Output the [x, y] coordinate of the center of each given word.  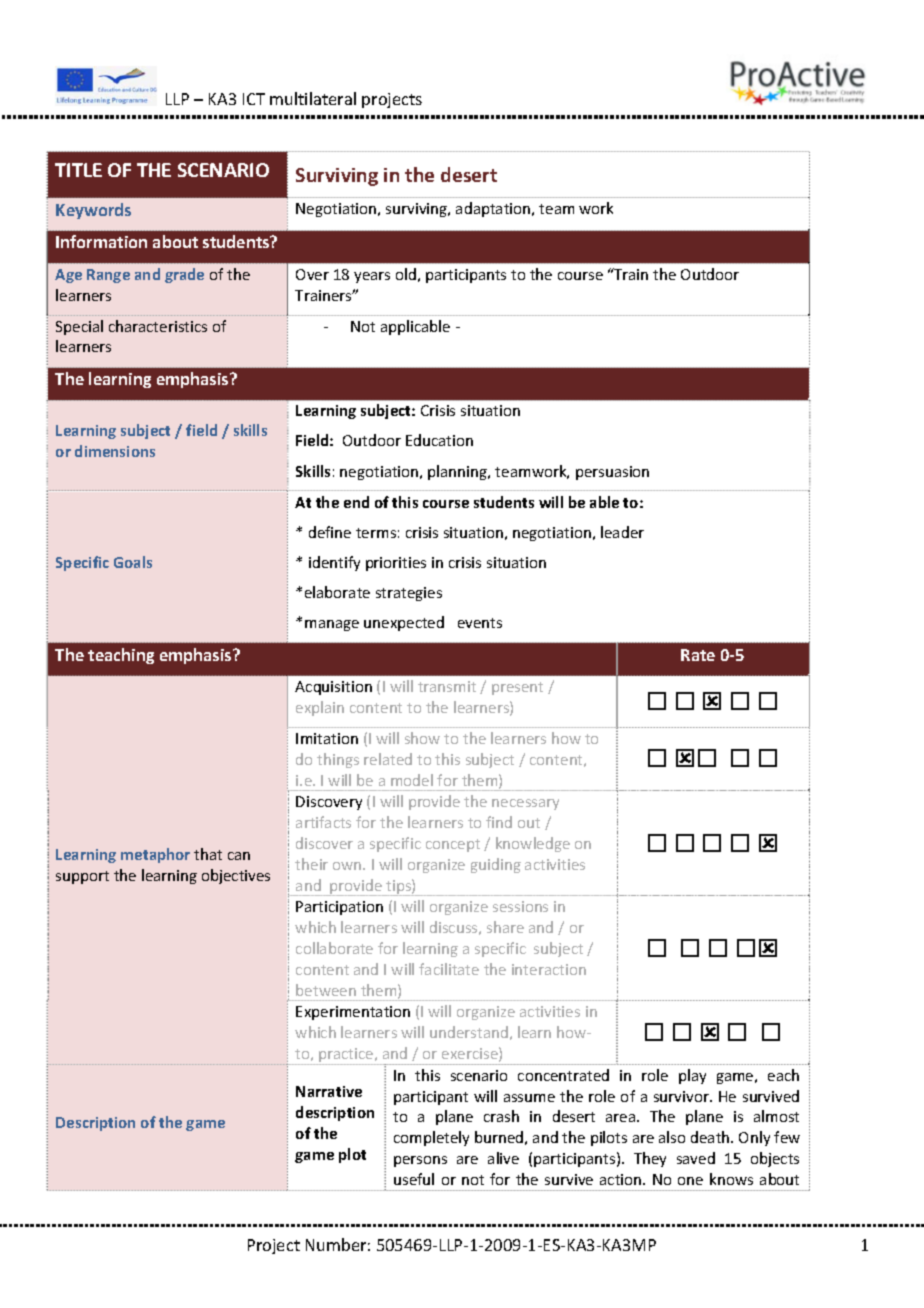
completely [431, 1138]
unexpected [404, 623]
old [406, 274]
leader [622, 532]
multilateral [313, 98]
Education [439, 440]
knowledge [533, 844]
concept [453, 845]
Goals [133, 562]
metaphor [155, 855]
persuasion [612, 473]
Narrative [329, 1091]
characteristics [158, 326]
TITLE [78, 170]
